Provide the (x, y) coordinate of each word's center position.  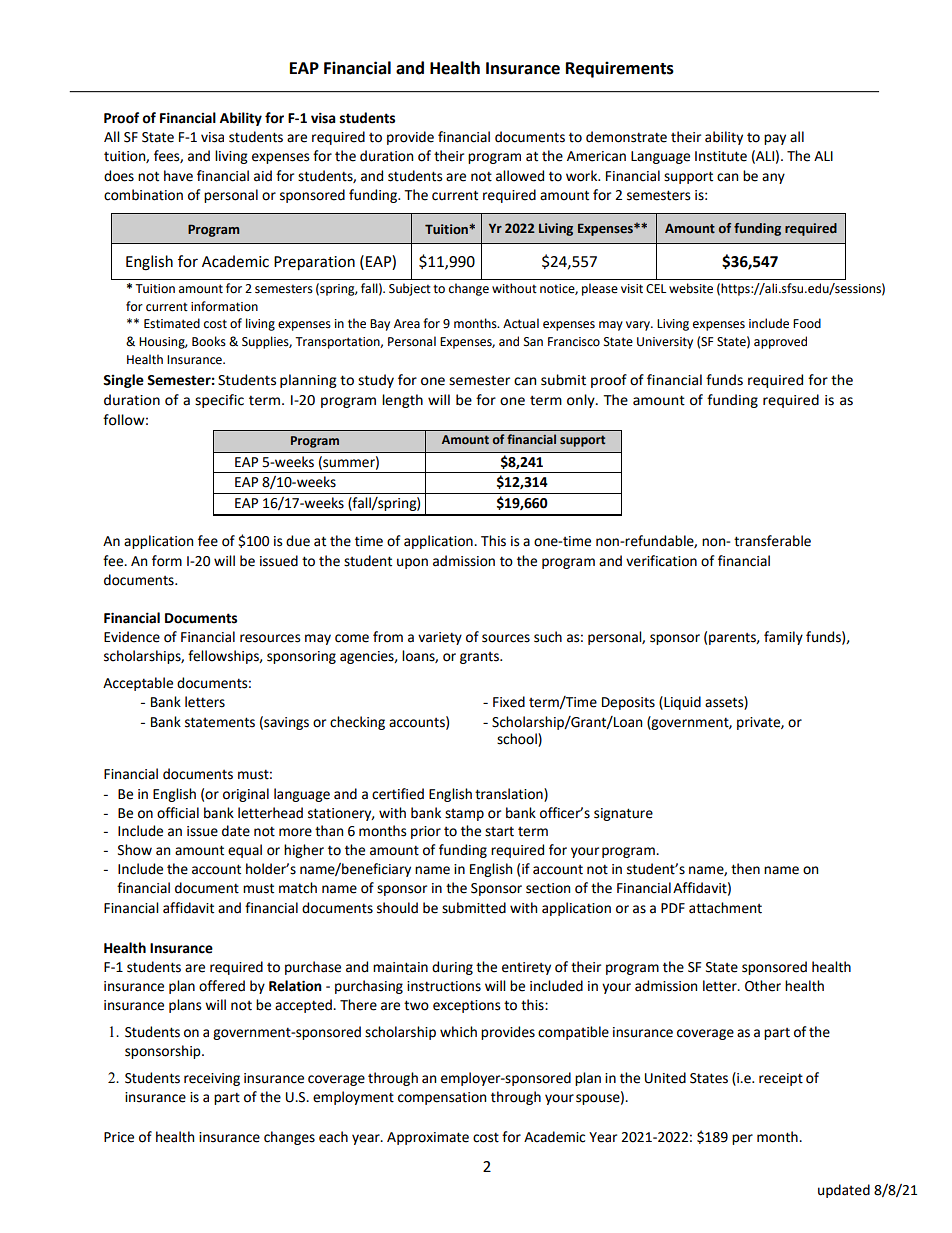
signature (623, 814)
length (402, 401)
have (178, 176)
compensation (442, 1098)
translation (510, 794)
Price (119, 1137)
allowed (520, 176)
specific (219, 401)
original (246, 795)
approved (780, 342)
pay (775, 139)
